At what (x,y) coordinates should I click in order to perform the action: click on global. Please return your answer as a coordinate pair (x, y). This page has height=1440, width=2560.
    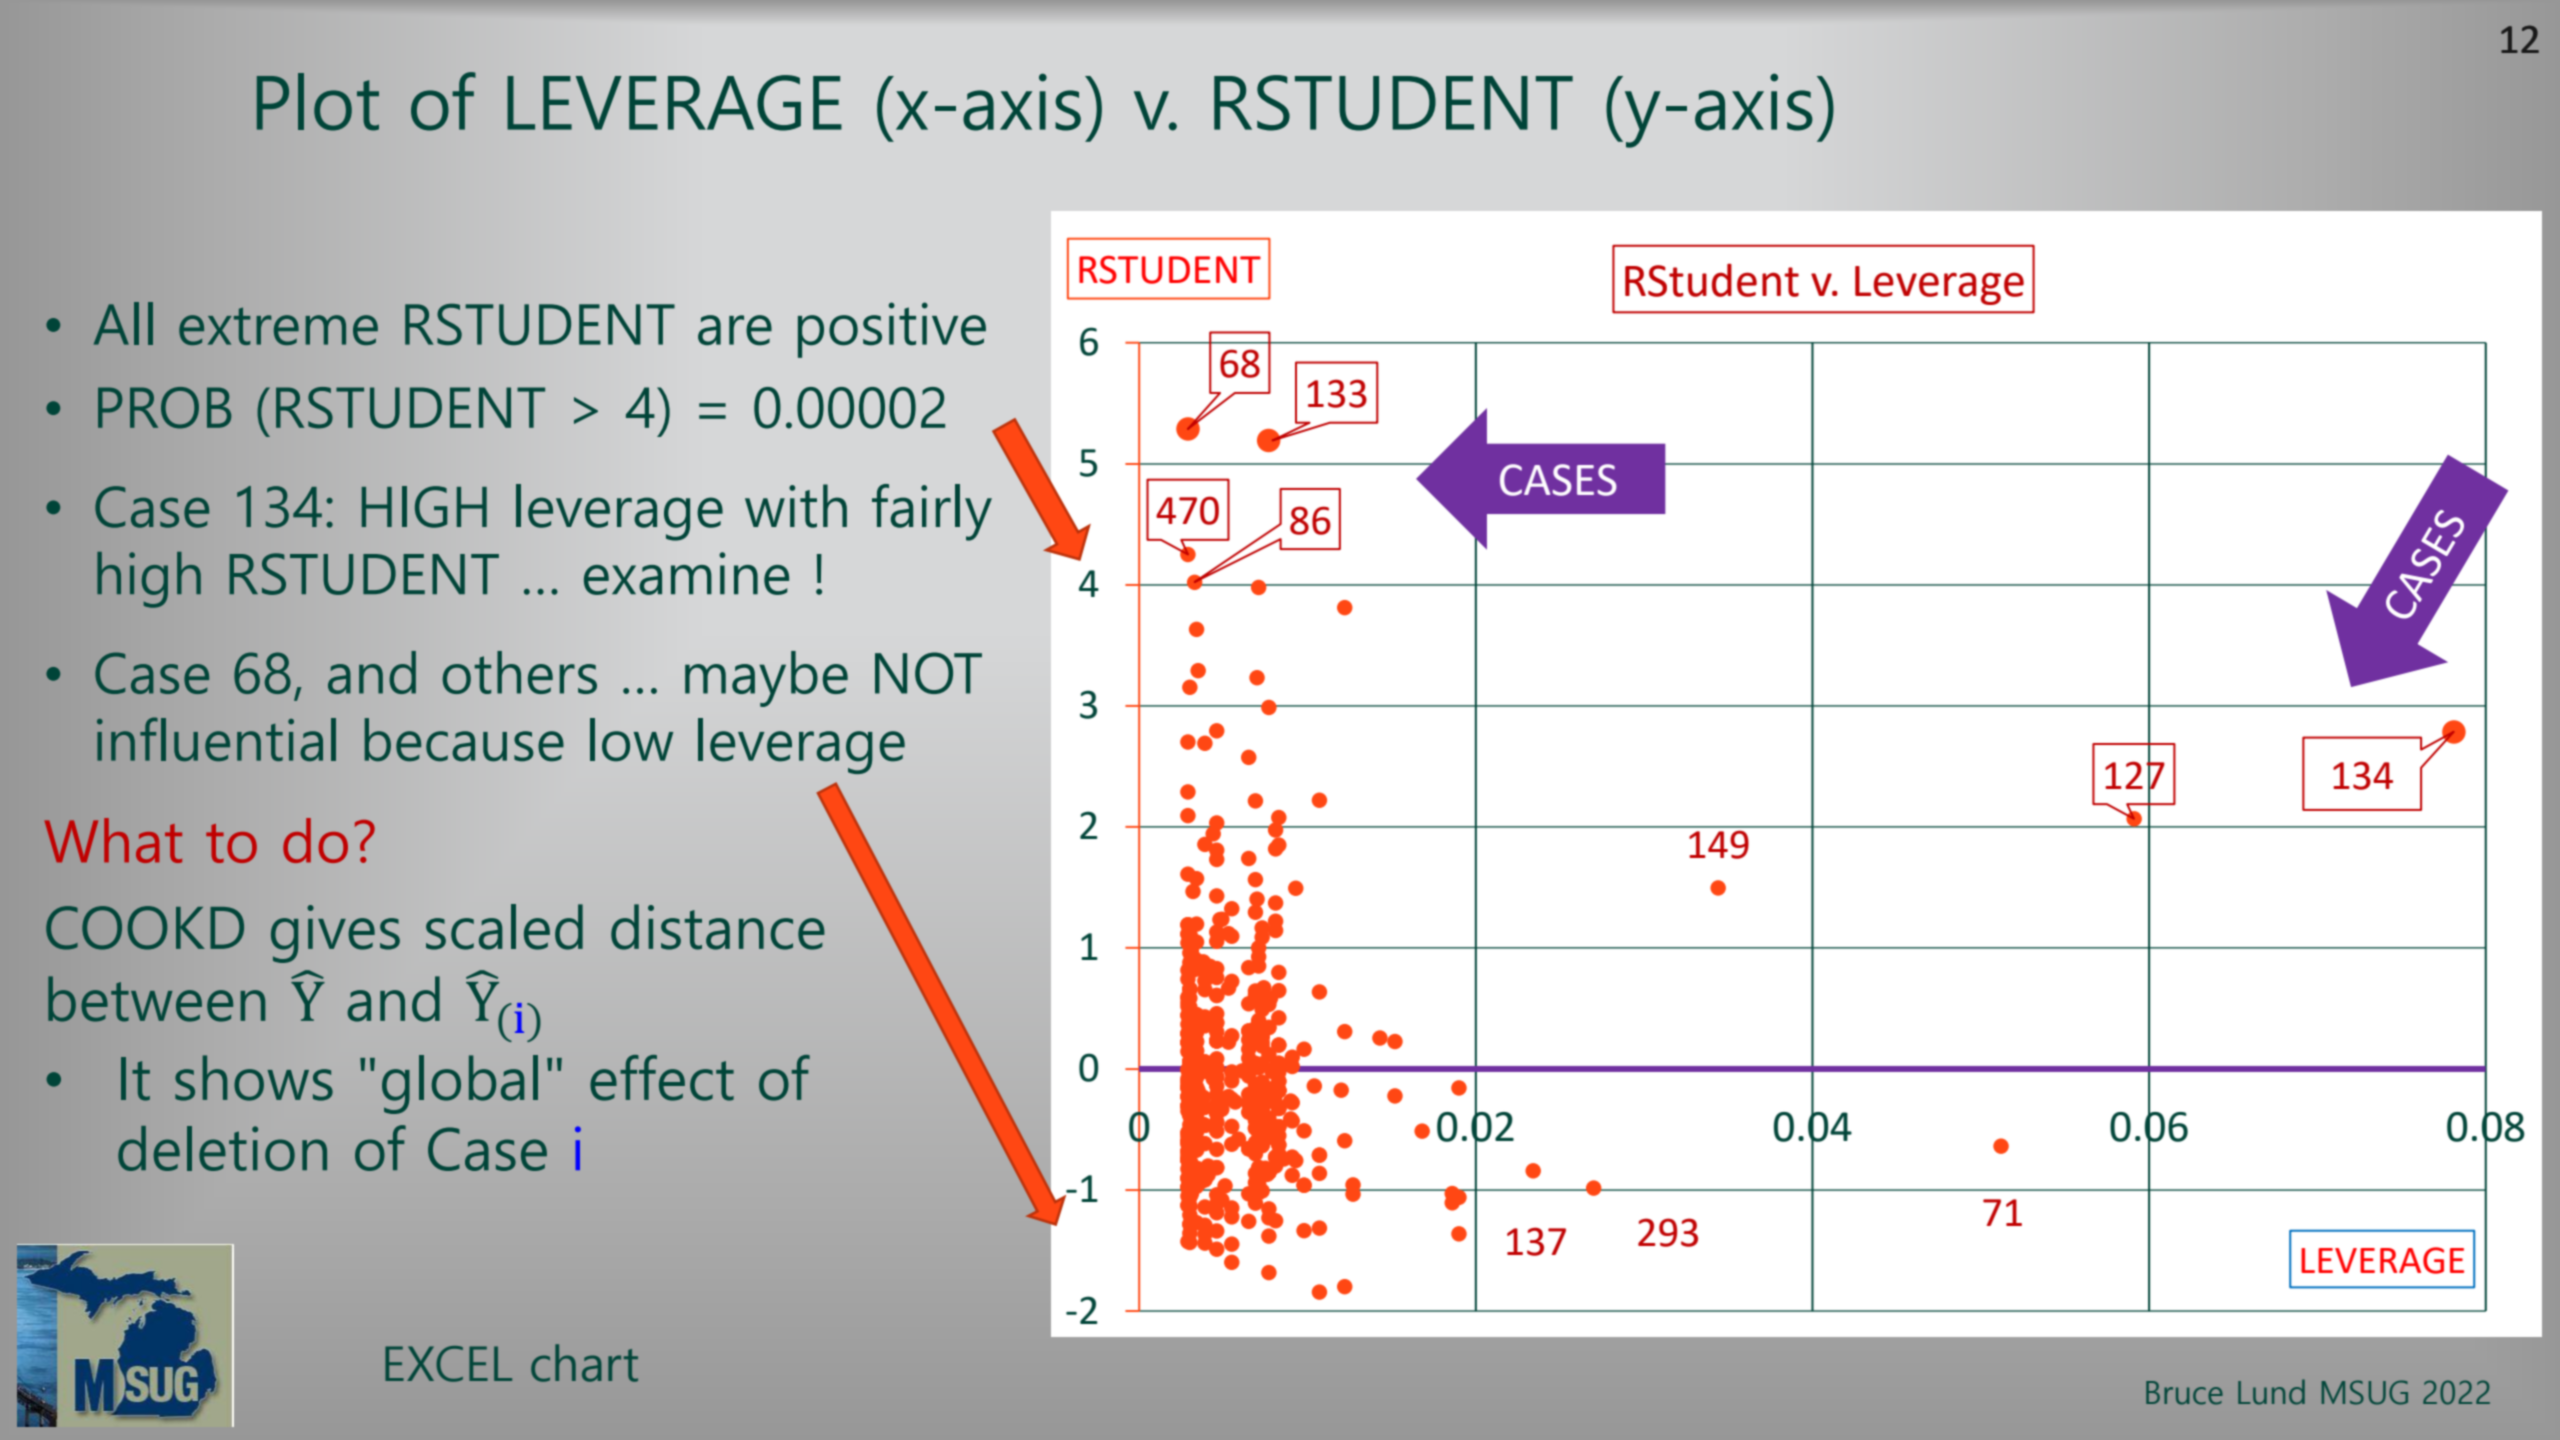
    Looking at the image, I should click on (460, 1084).
